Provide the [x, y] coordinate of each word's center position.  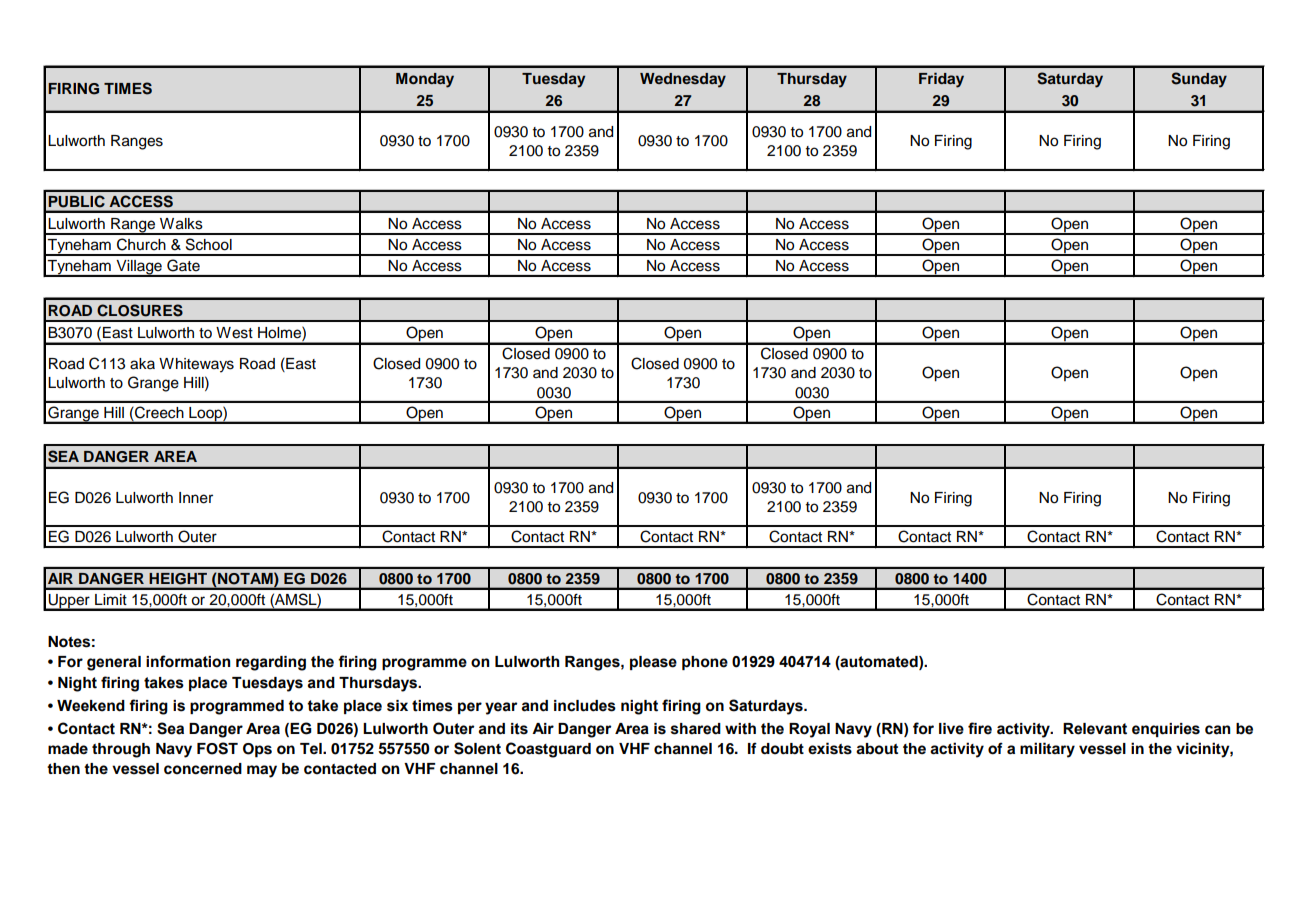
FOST [217, 748]
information [188, 661]
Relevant [1095, 729]
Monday [425, 80]
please [653, 663]
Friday [941, 80]
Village [139, 268]
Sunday [1199, 80]
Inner [196, 498]
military [1047, 750]
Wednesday [683, 80]
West [234, 333]
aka [142, 364]
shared [696, 729]
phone [705, 663]
